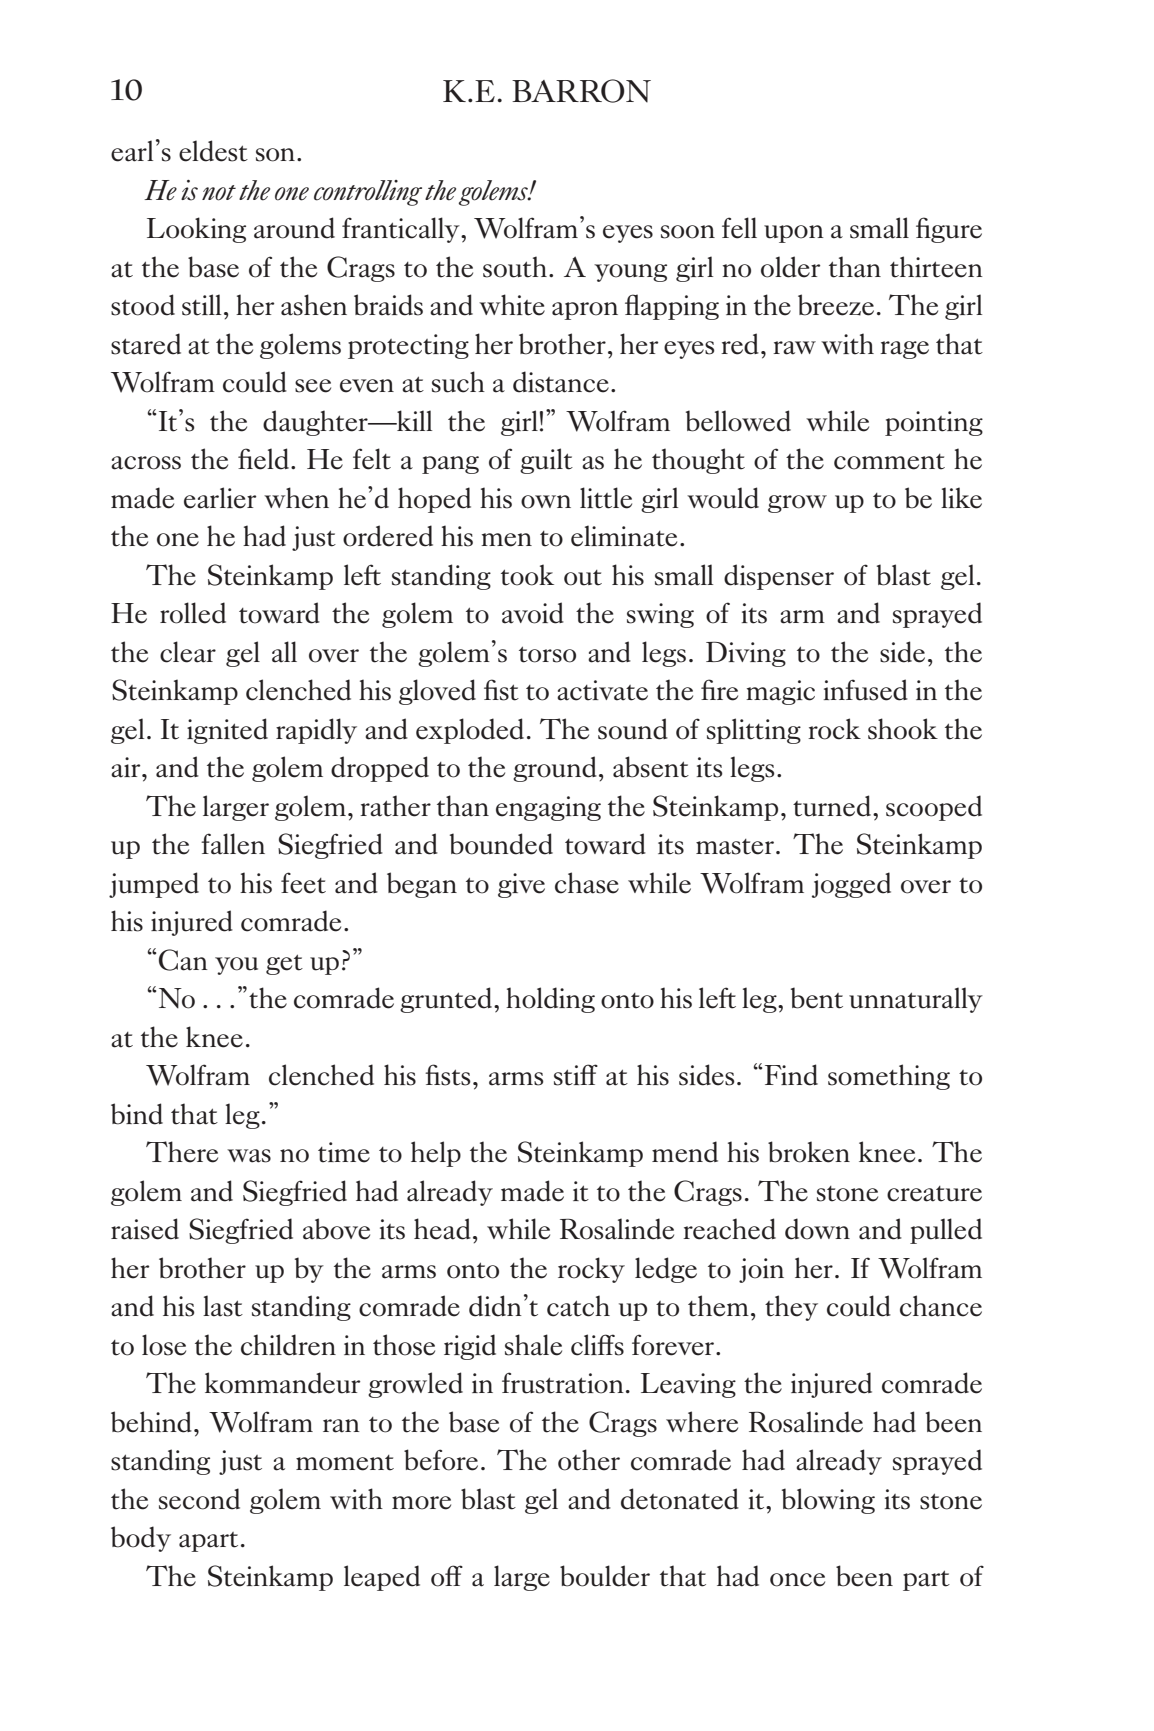  Describe the element at coordinates (213, 151) in the image. I see `eldest` at that location.
